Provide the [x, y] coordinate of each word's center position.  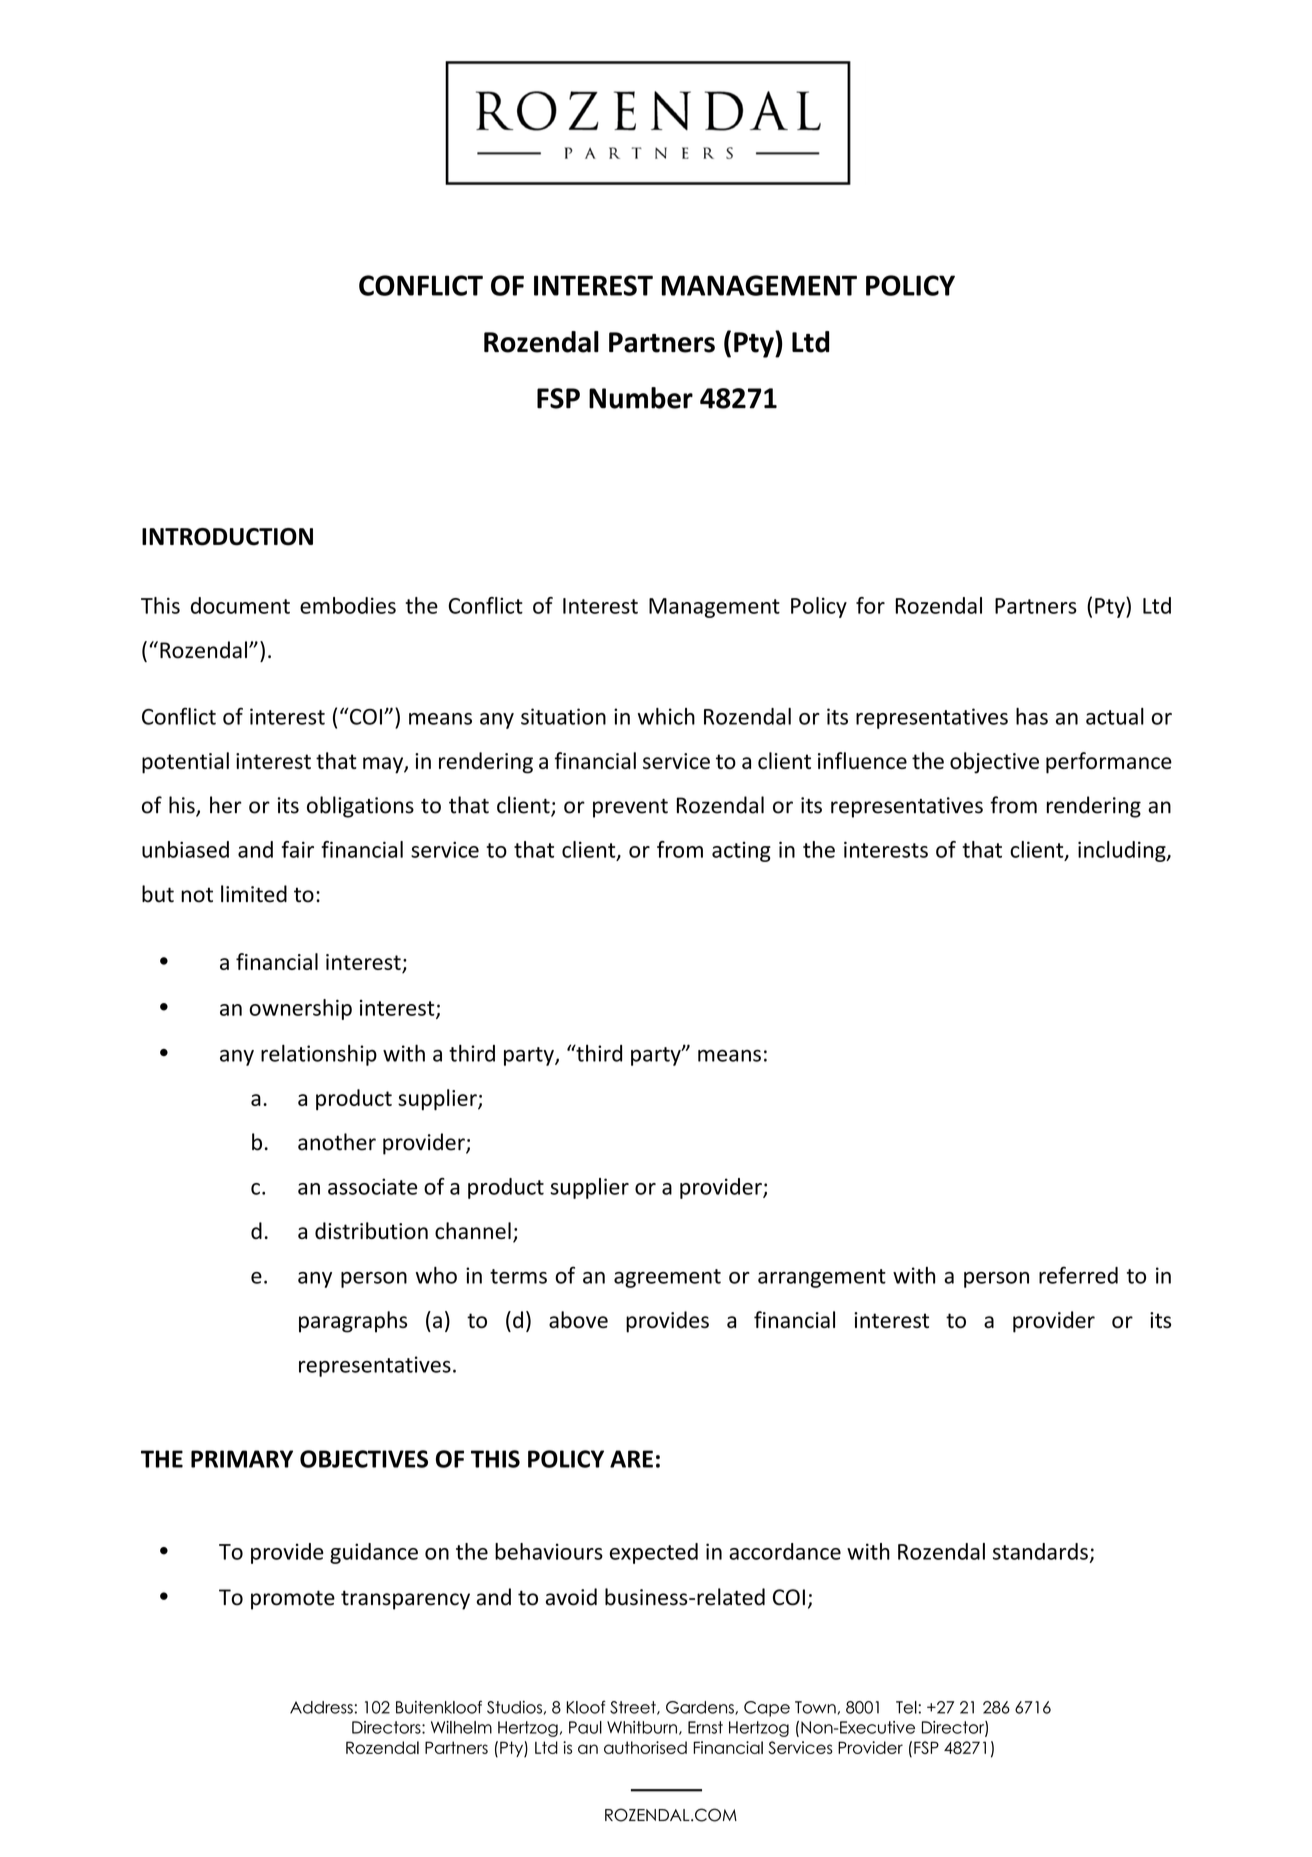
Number [641, 398]
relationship [319, 1055]
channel [473, 1230]
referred [1078, 1275]
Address [321, 1707]
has [1032, 716]
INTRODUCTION [227, 537]
